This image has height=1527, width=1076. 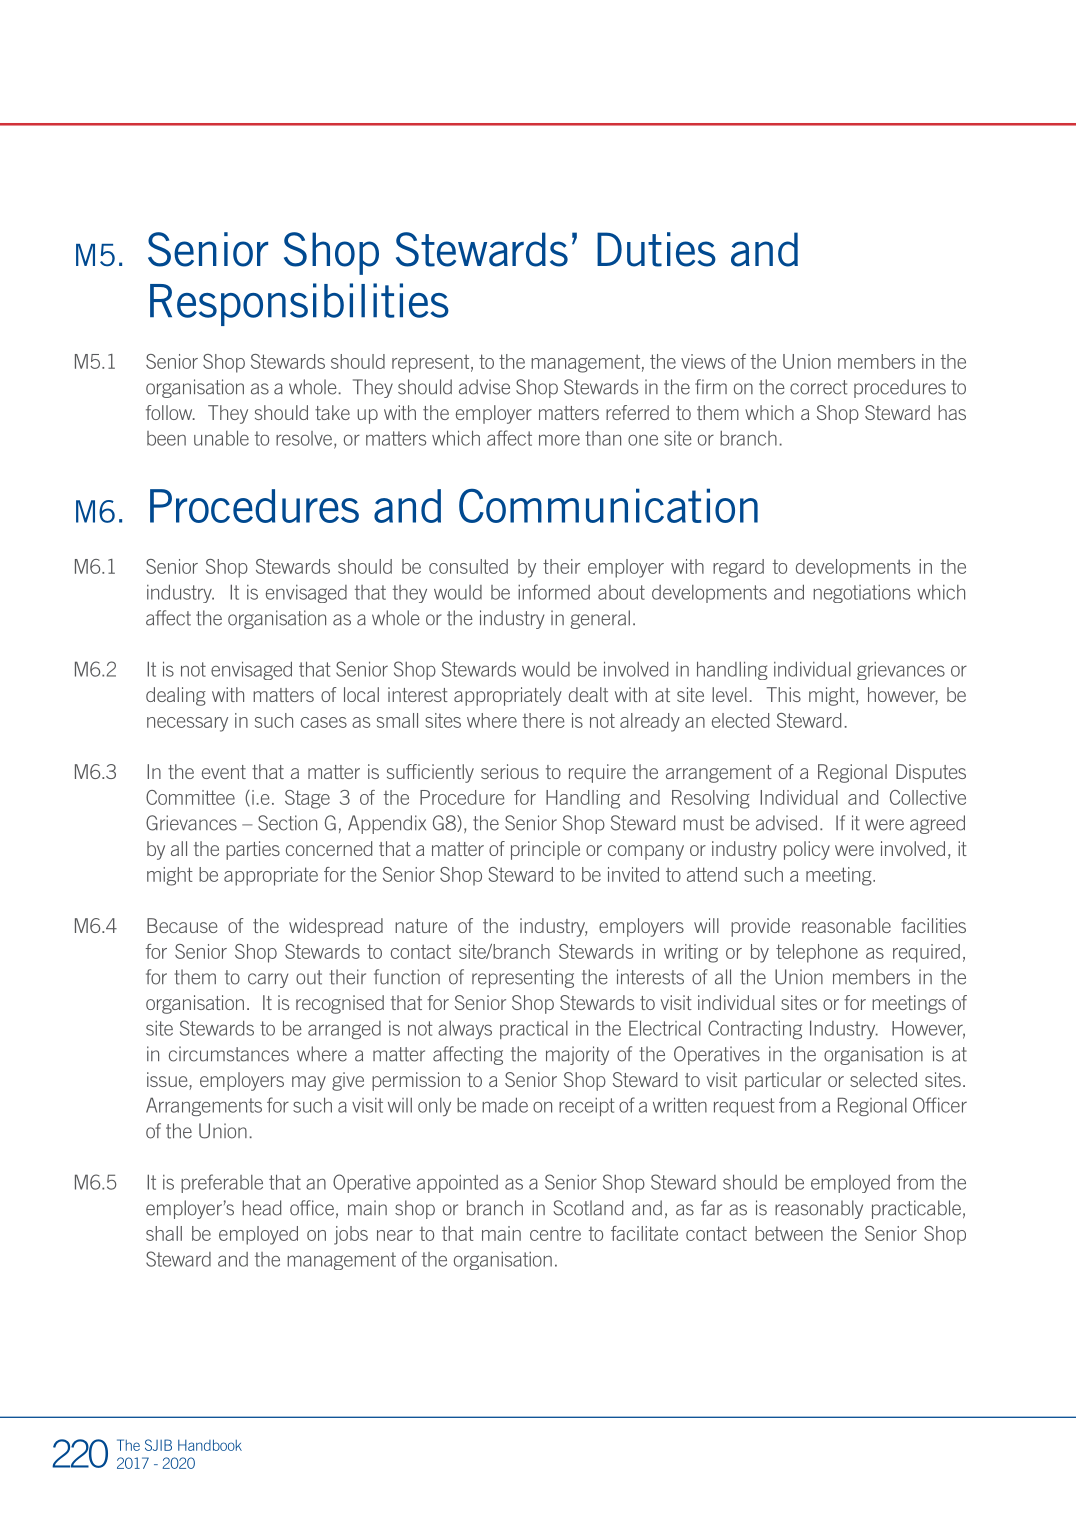 What do you see at coordinates (555, 1233) in the image?
I see `centre` at bounding box center [555, 1233].
